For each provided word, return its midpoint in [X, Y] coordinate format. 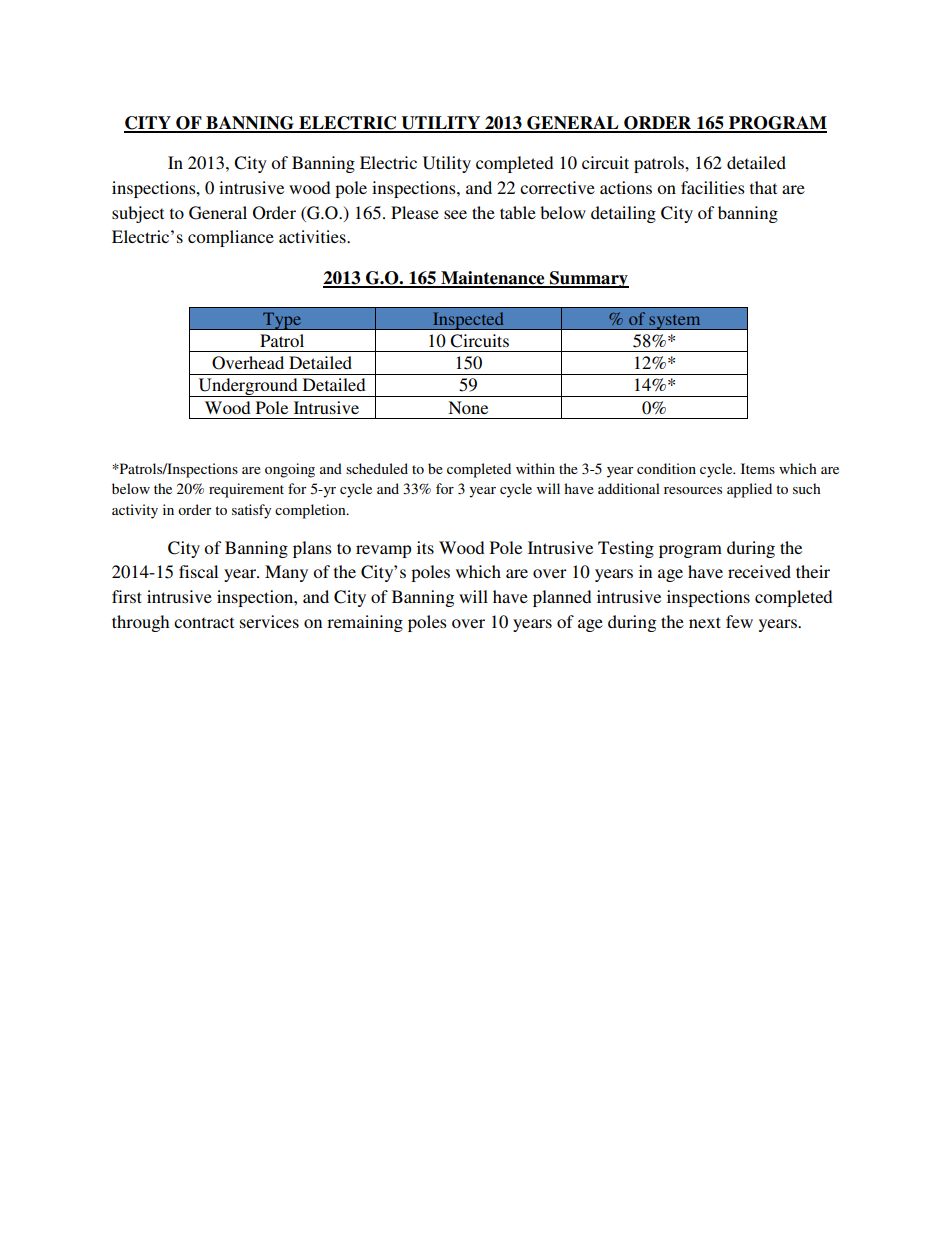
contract [204, 622]
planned [562, 598]
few [739, 621]
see [455, 214]
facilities [713, 187]
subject [138, 214]
